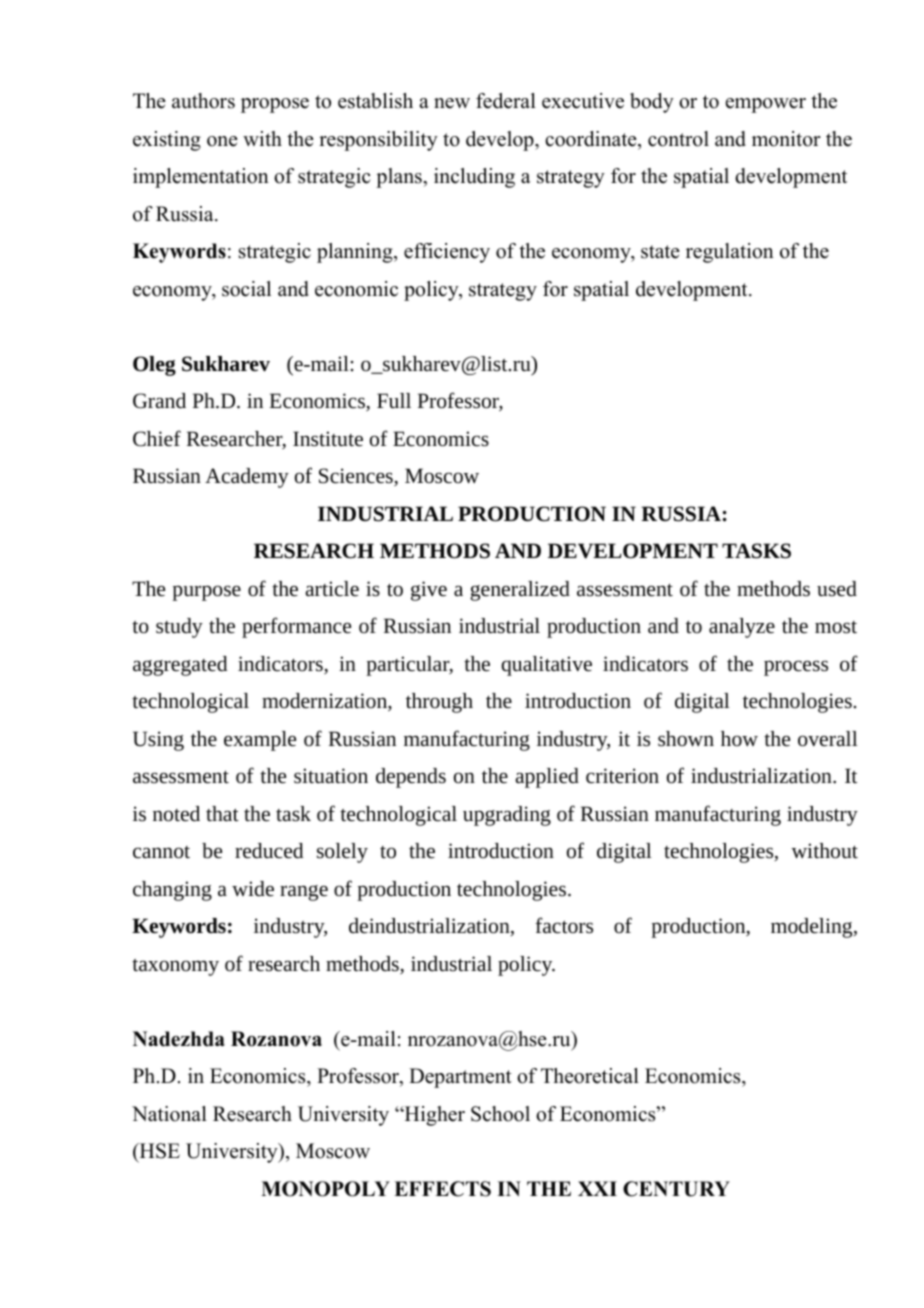 This screenshot has width=924, height=1308. I want to click on federal, so click(506, 101).
